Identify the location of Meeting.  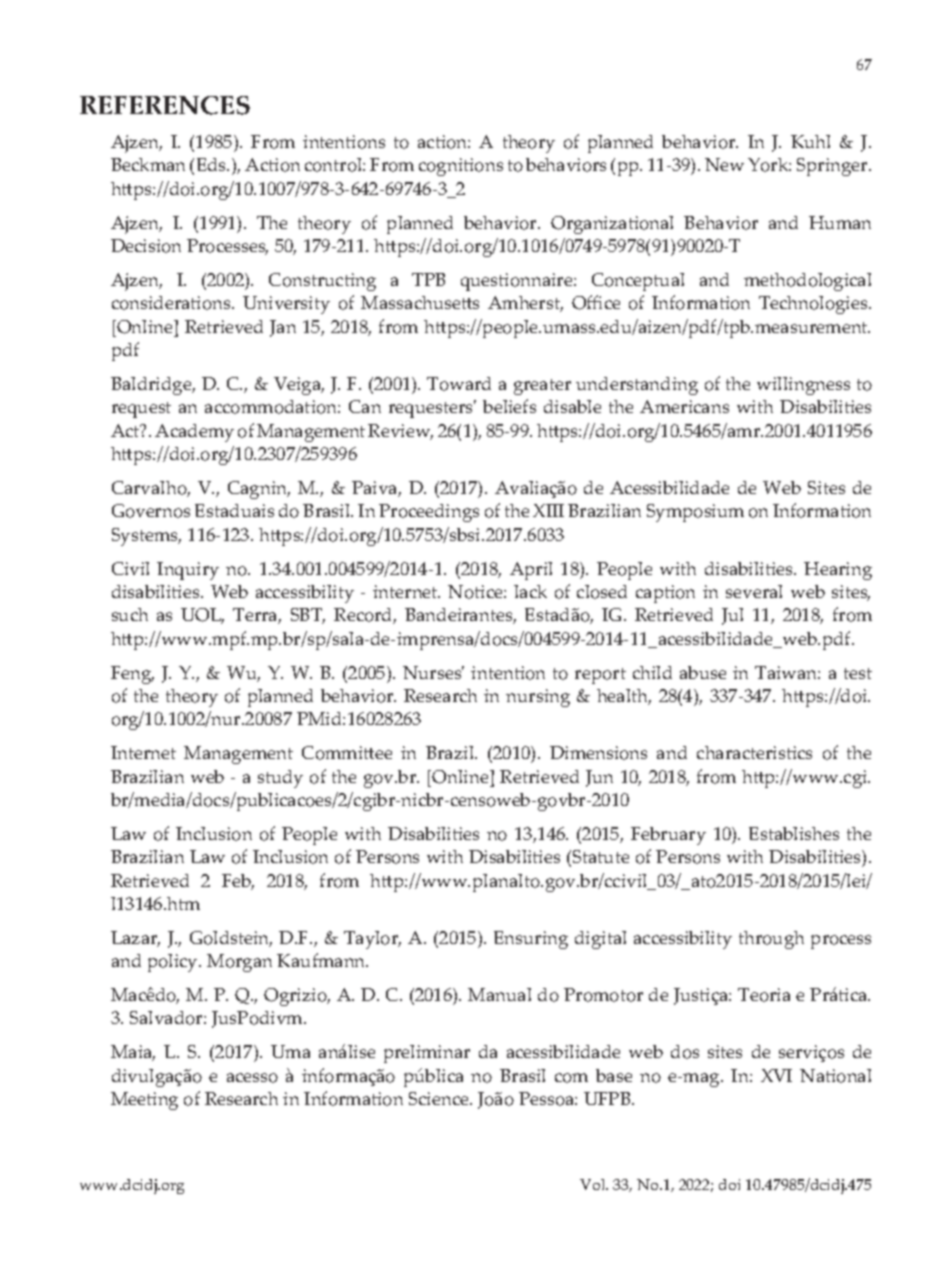
(144, 1101).
